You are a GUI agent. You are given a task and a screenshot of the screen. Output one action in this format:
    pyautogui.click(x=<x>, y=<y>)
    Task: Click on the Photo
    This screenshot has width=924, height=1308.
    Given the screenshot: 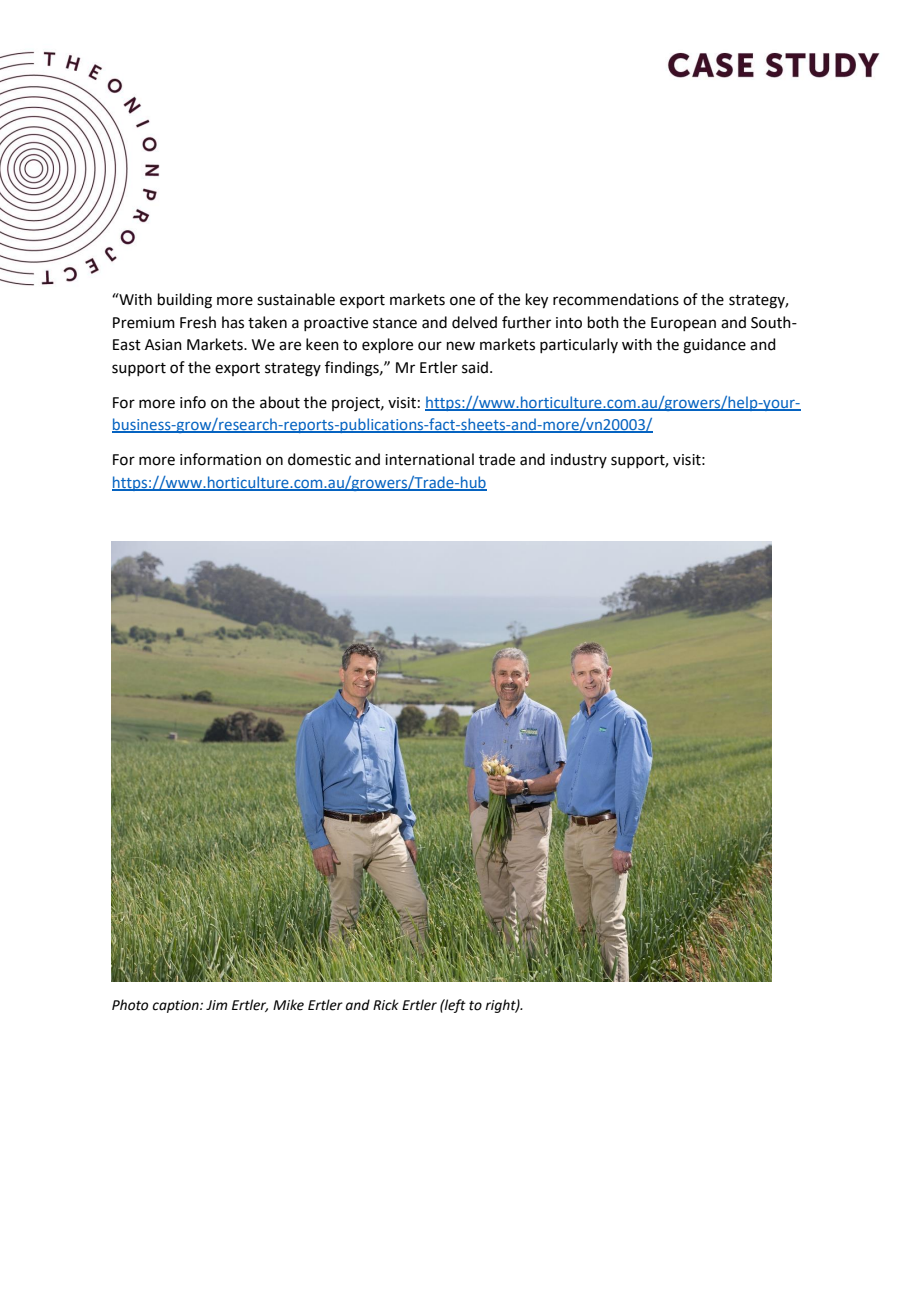 What is the action you would take?
    pyautogui.click(x=130, y=1005)
